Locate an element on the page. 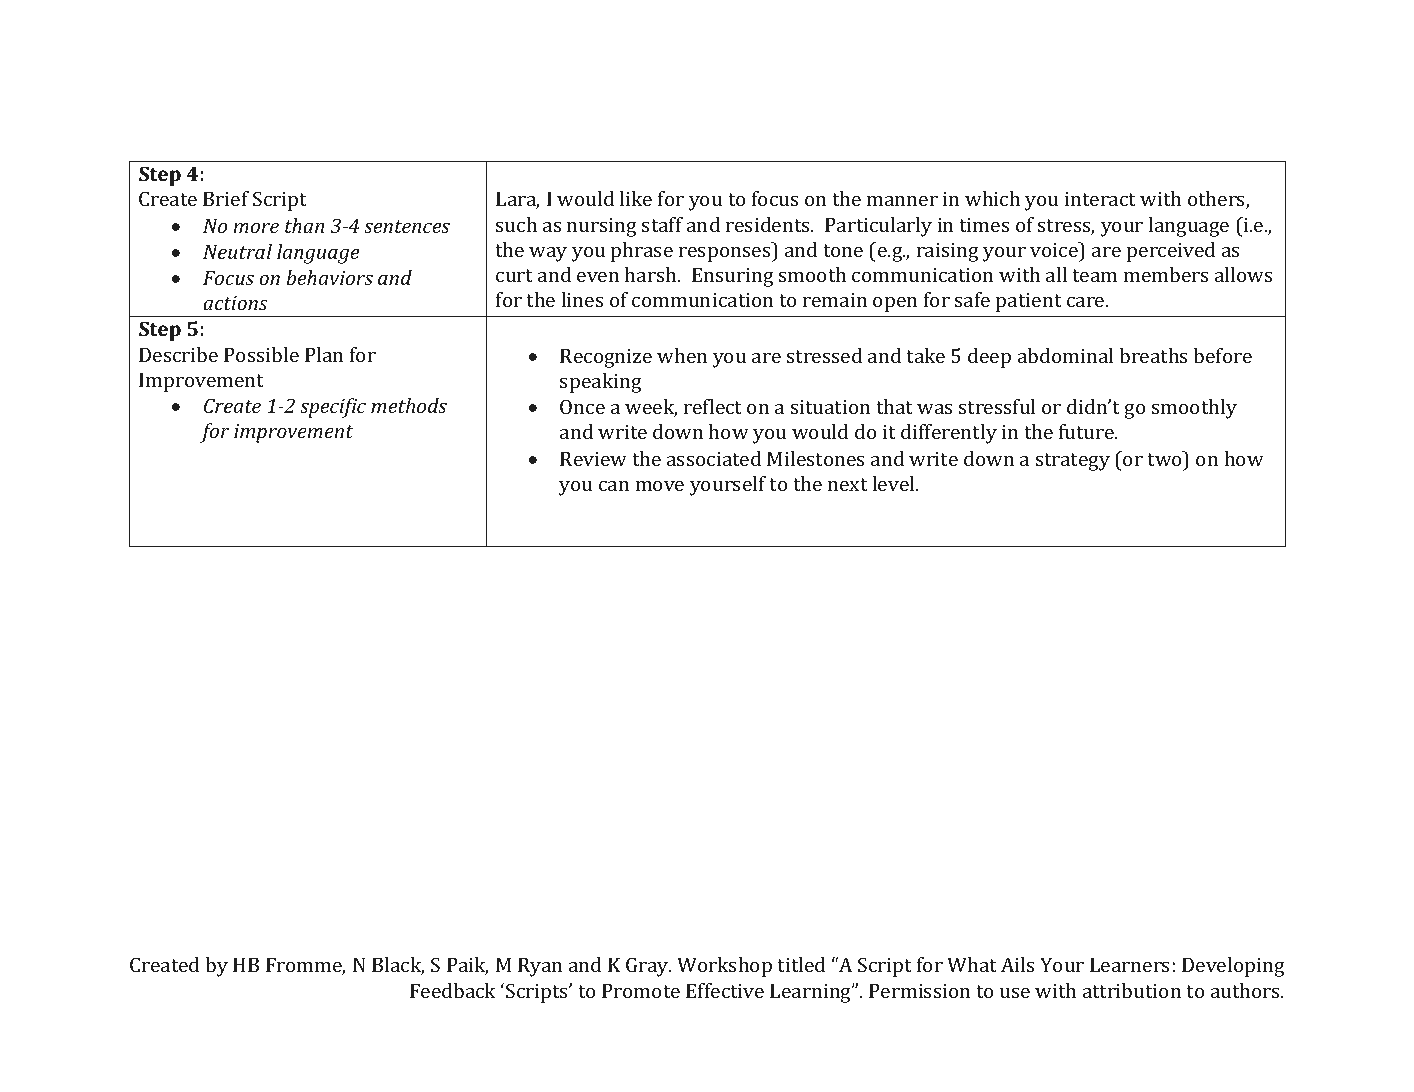  move is located at coordinates (660, 486).
